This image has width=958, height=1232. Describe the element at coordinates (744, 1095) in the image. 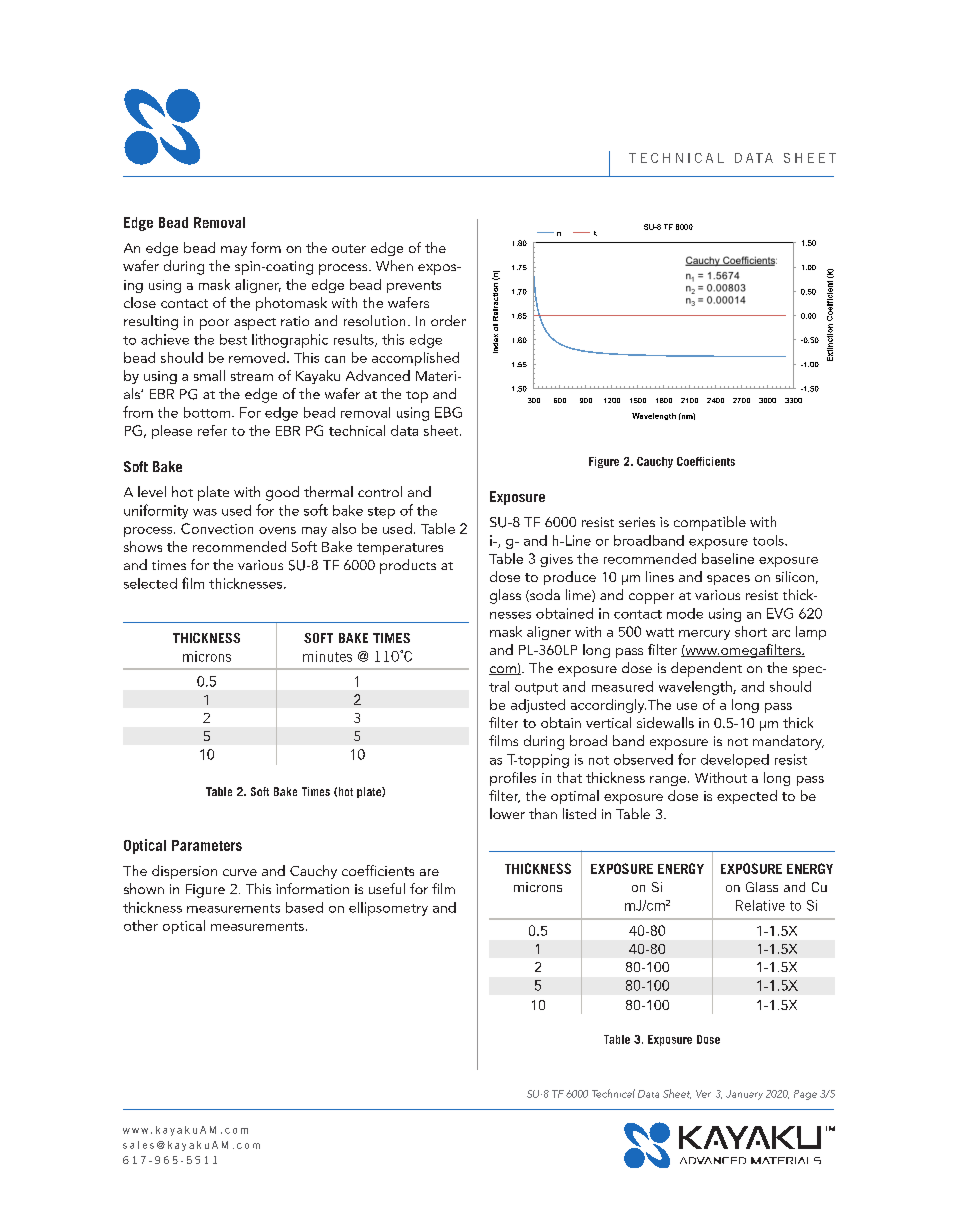

I see `January` at that location.
